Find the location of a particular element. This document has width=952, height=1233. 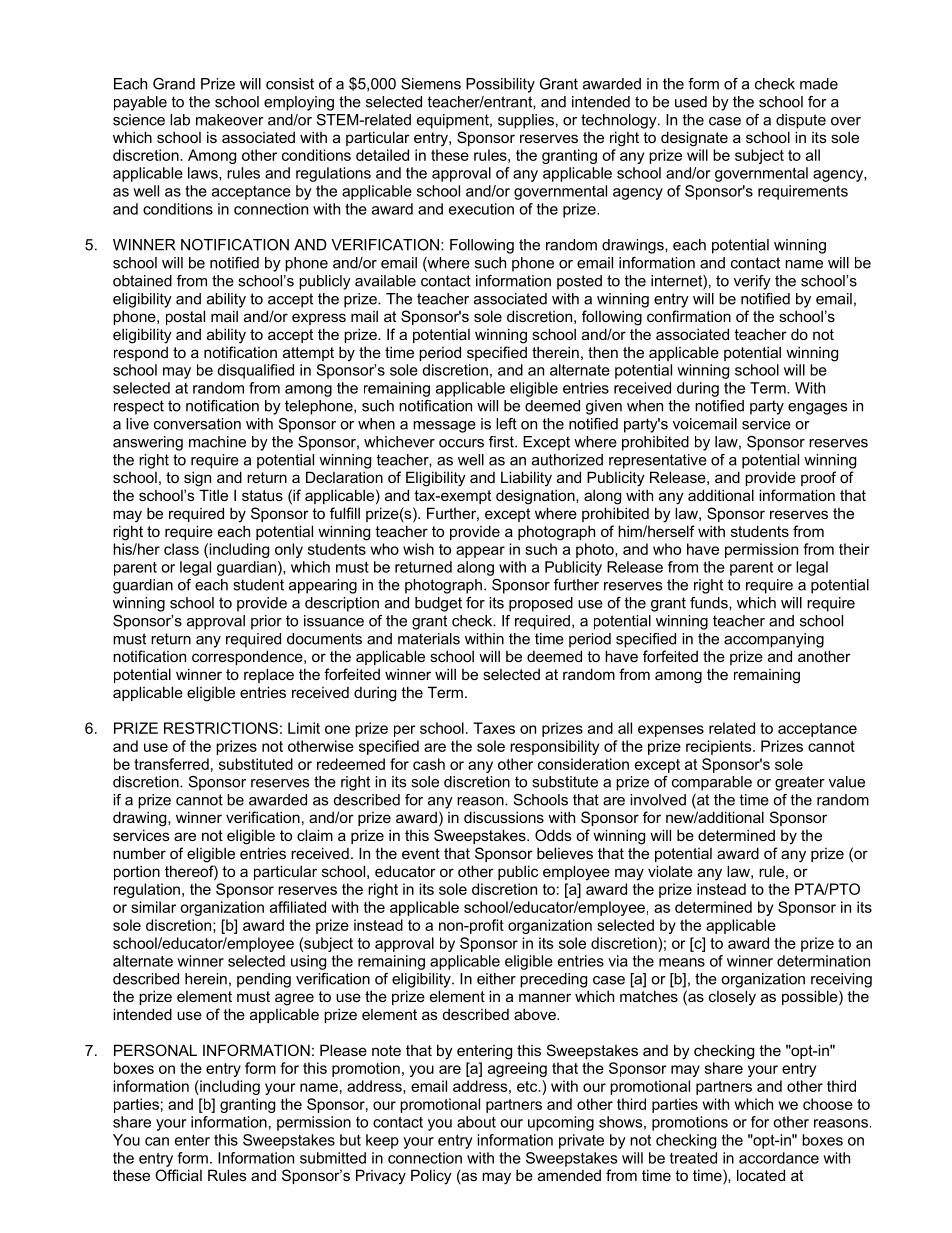

Grand is located at coordinates (174, 84).
